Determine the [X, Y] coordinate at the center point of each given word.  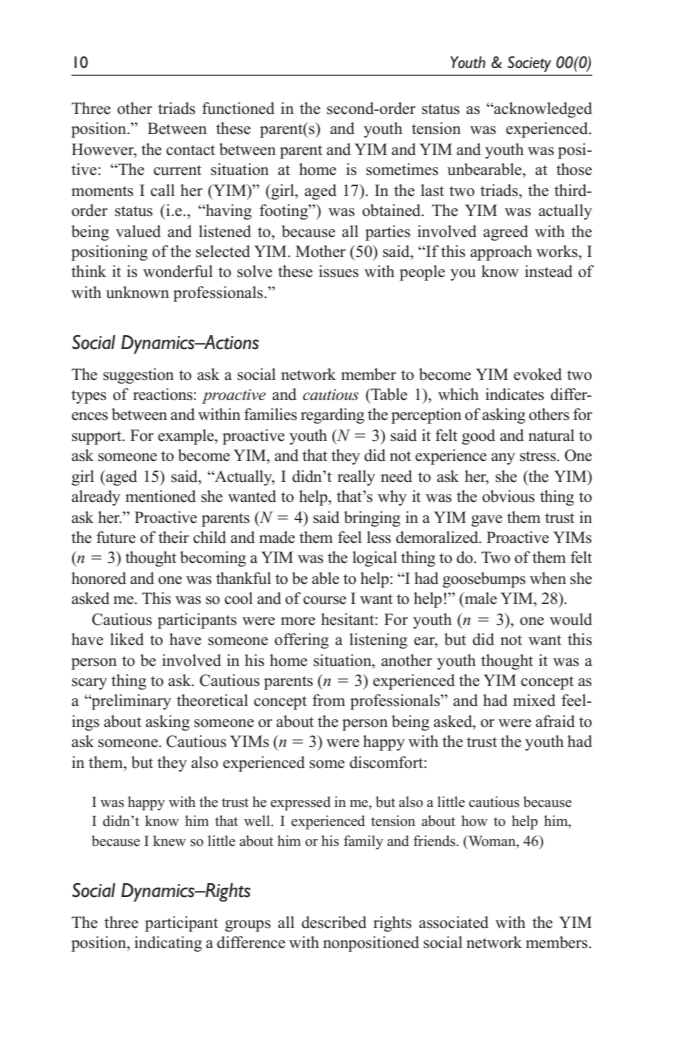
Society [529, 64]
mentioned [161, 496]
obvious [508, 496]
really [356, 478]
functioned [238, 108]
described [334, 922]
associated [454, 922]
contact [190, 150]
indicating [168, 944]
